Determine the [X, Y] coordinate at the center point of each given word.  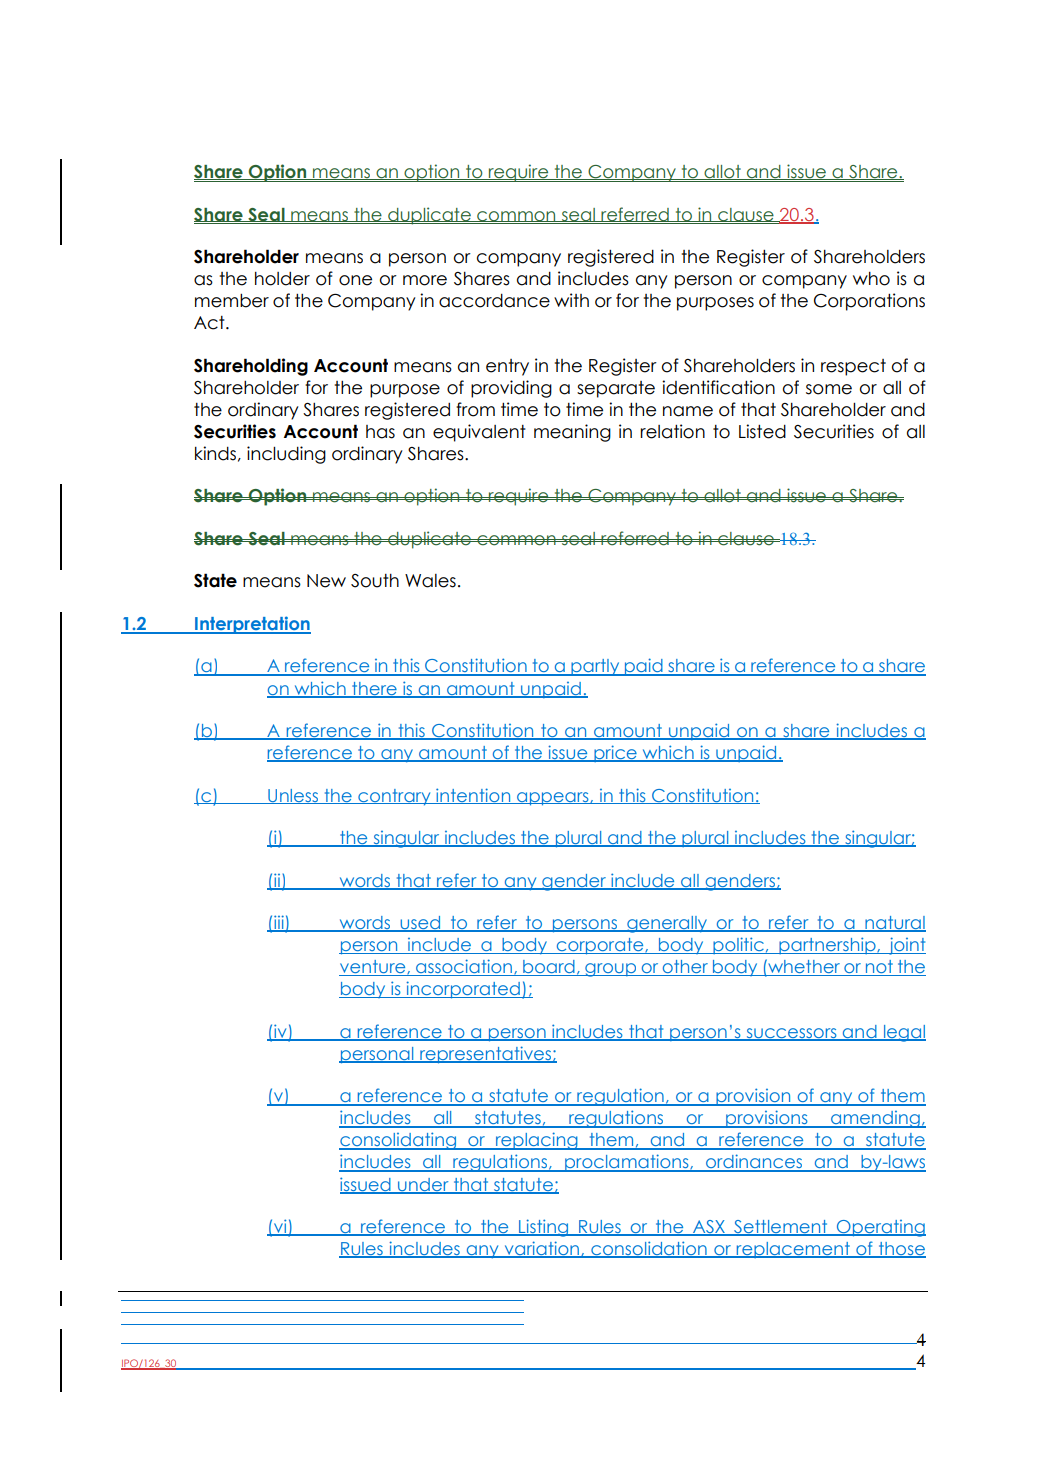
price [615, 753]
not [879, 968]
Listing [543, 1228]
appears [553, 799]
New [326, 581]
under [423, 1185]
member [232, 301]
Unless [293, 796]
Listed [762, 431]
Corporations [869, 302]
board [549, 968]
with [571, 300]
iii [279, 923]
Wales [430, 581]
